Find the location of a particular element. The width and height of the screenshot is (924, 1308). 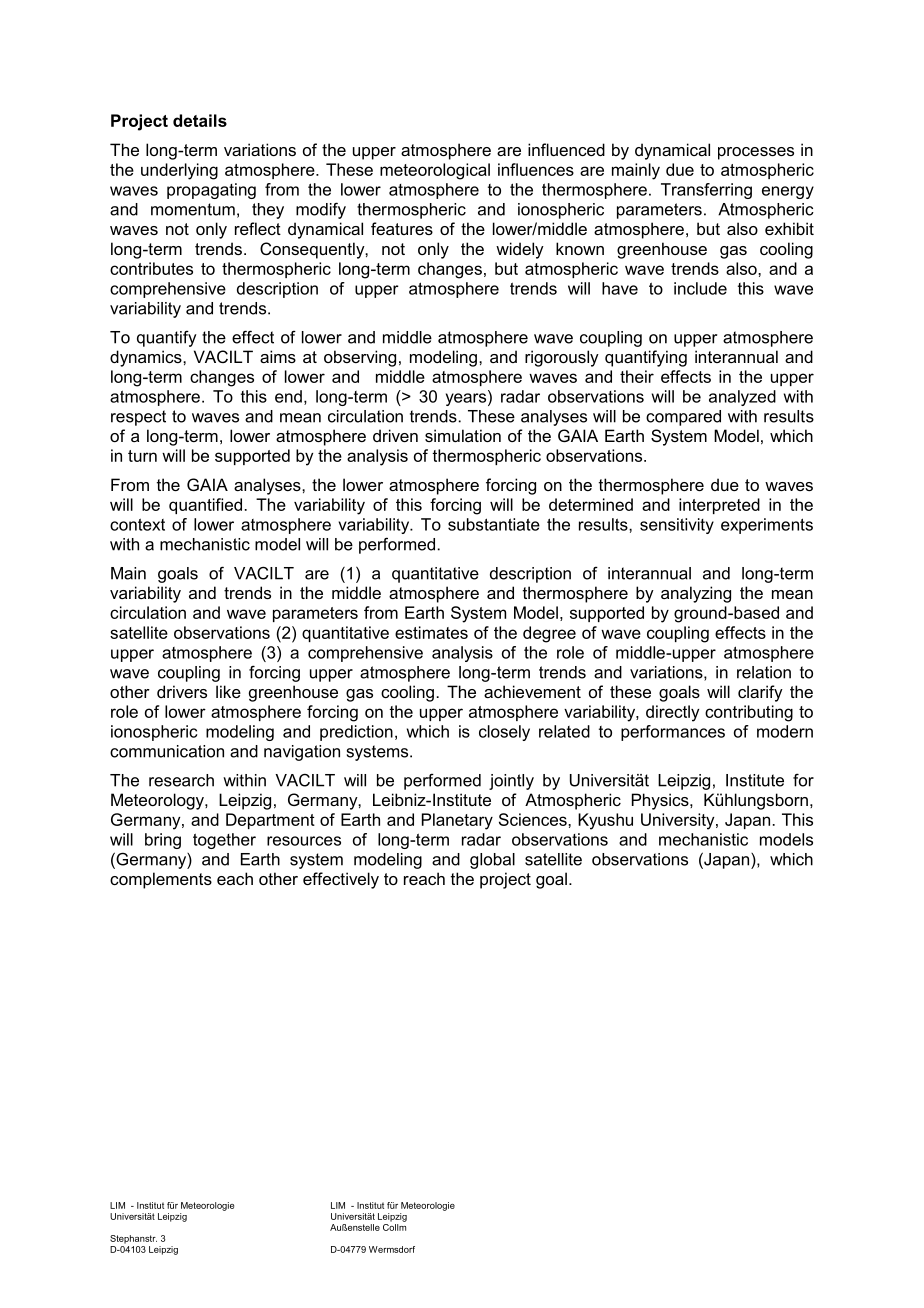

like is located at coordinates (228, 691).
